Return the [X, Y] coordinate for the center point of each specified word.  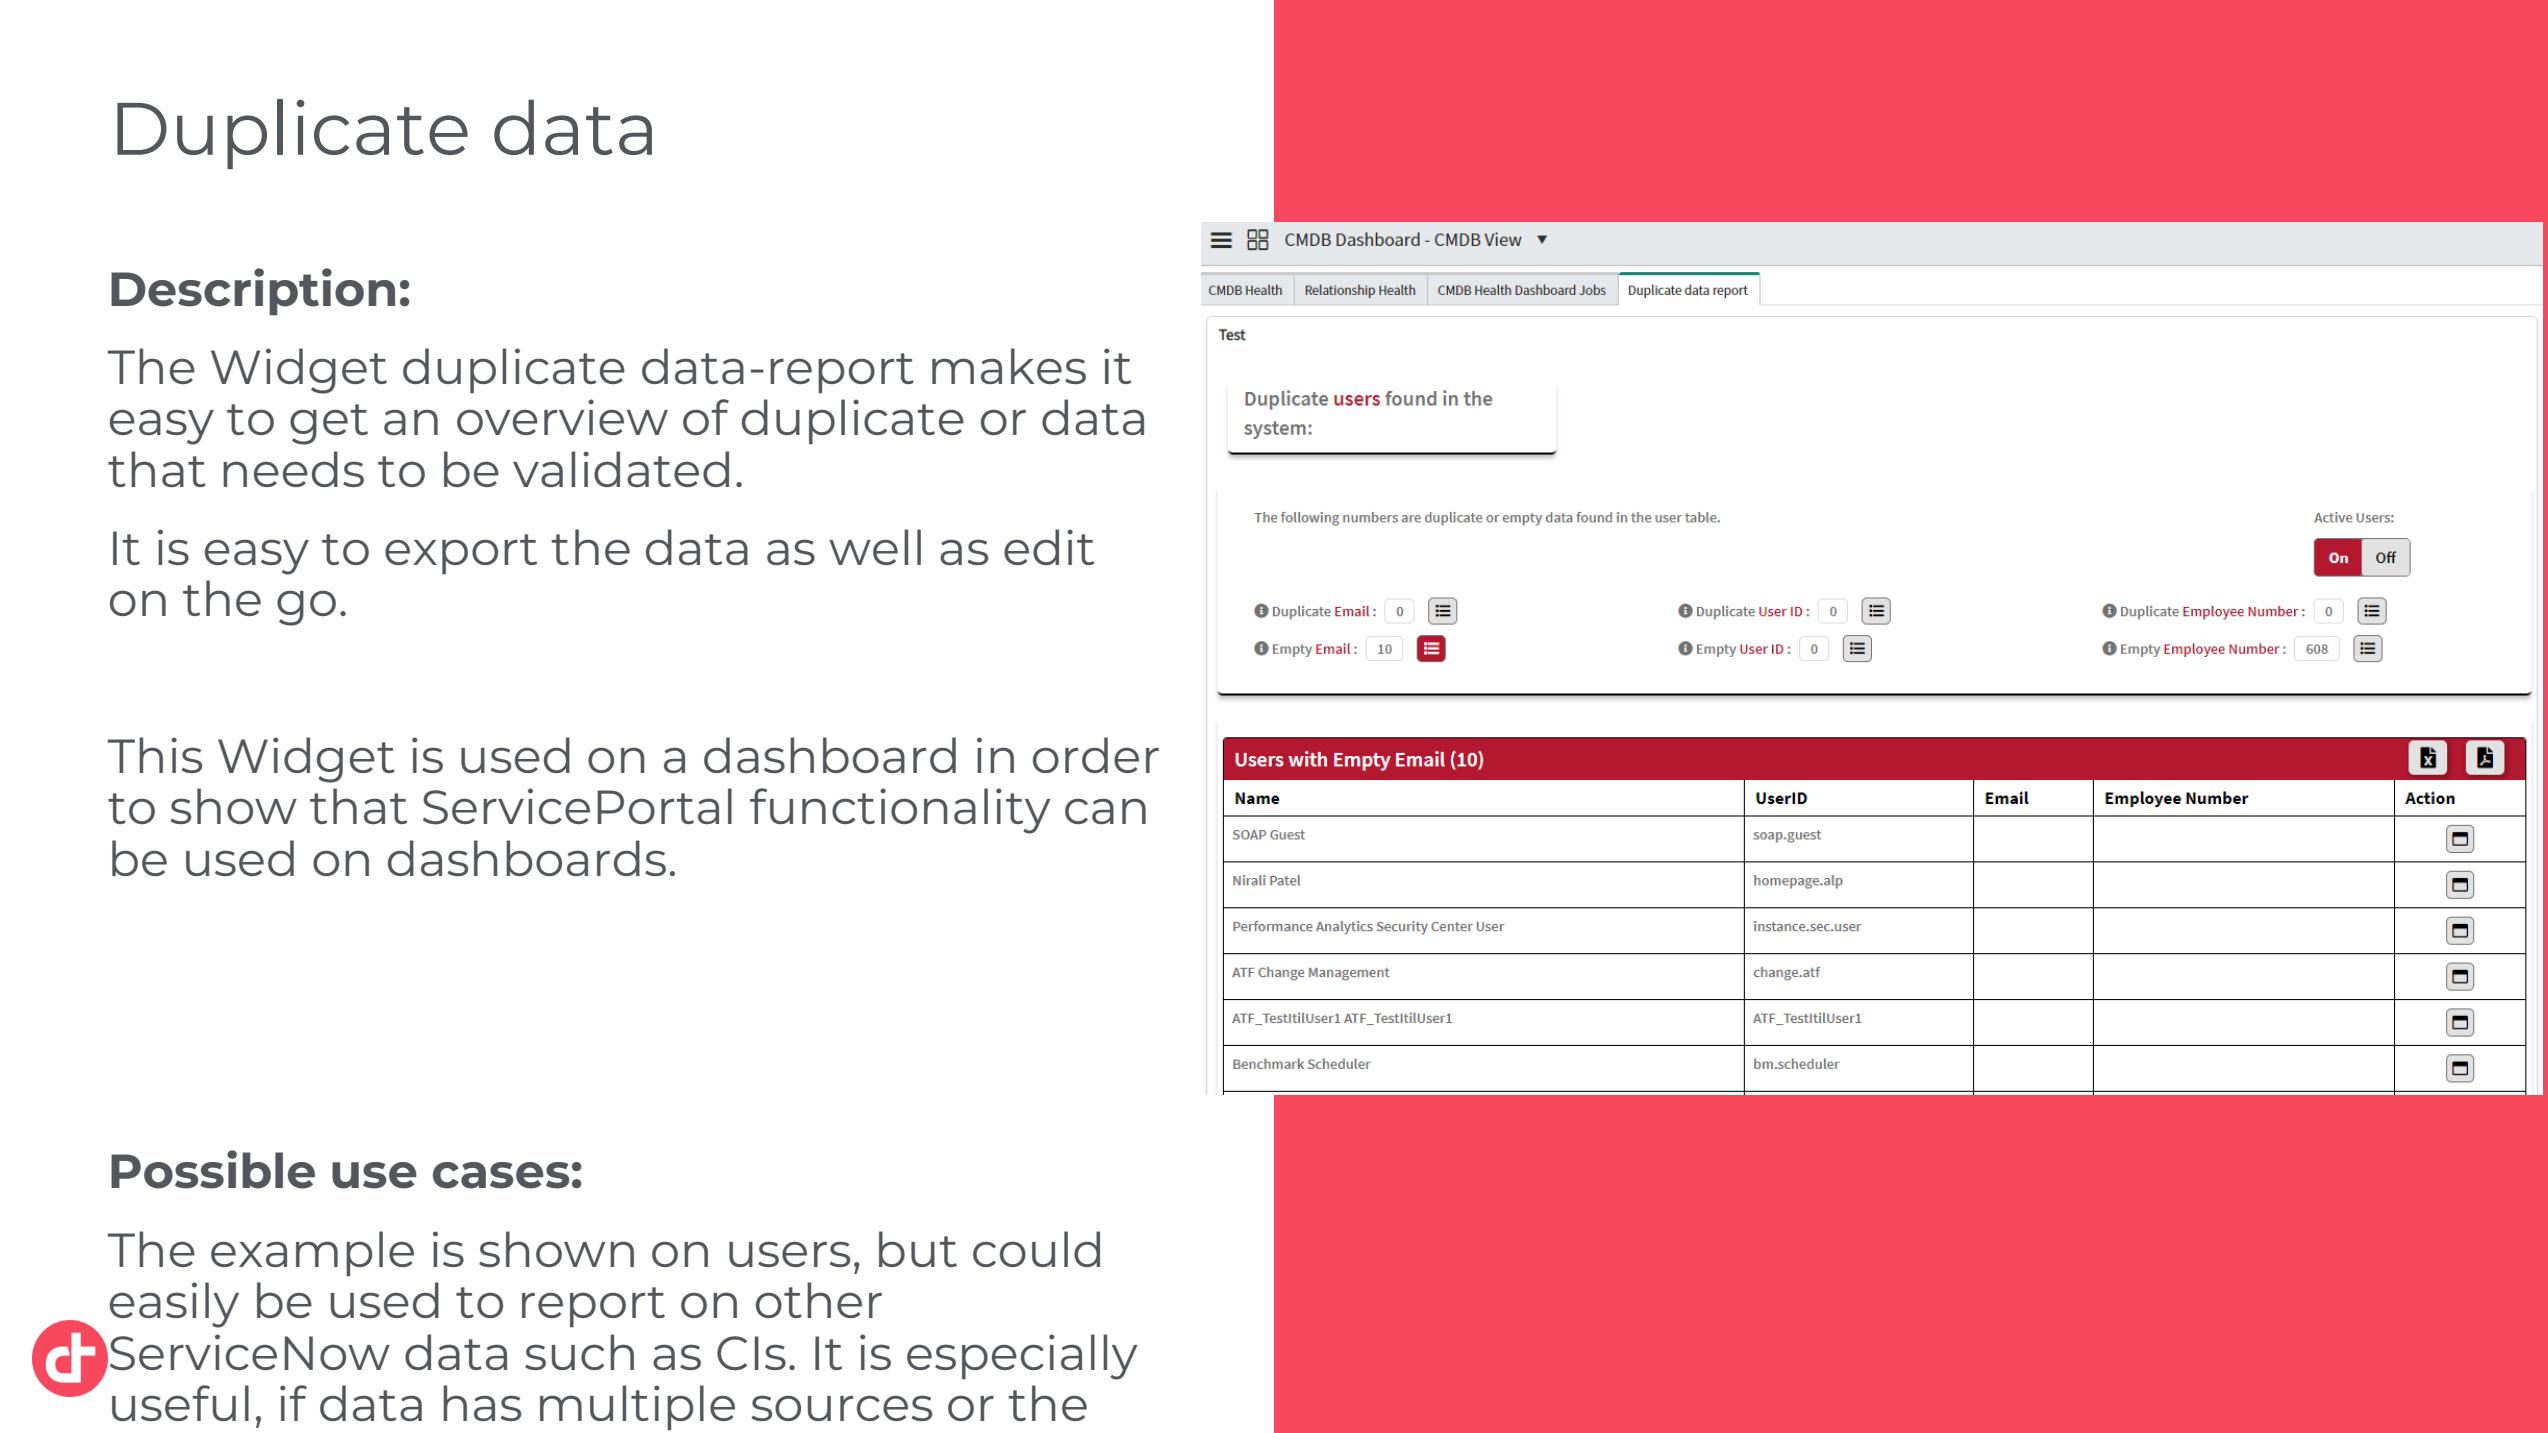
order [1096, 755]
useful [180, 1403]
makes [1009, 366]
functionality [900, 811]
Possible [213, 1169]
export [461, 554]
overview [562, 417]
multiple [637, 1408]
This [155, 755]
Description [253, 292]
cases [501, 1175]
